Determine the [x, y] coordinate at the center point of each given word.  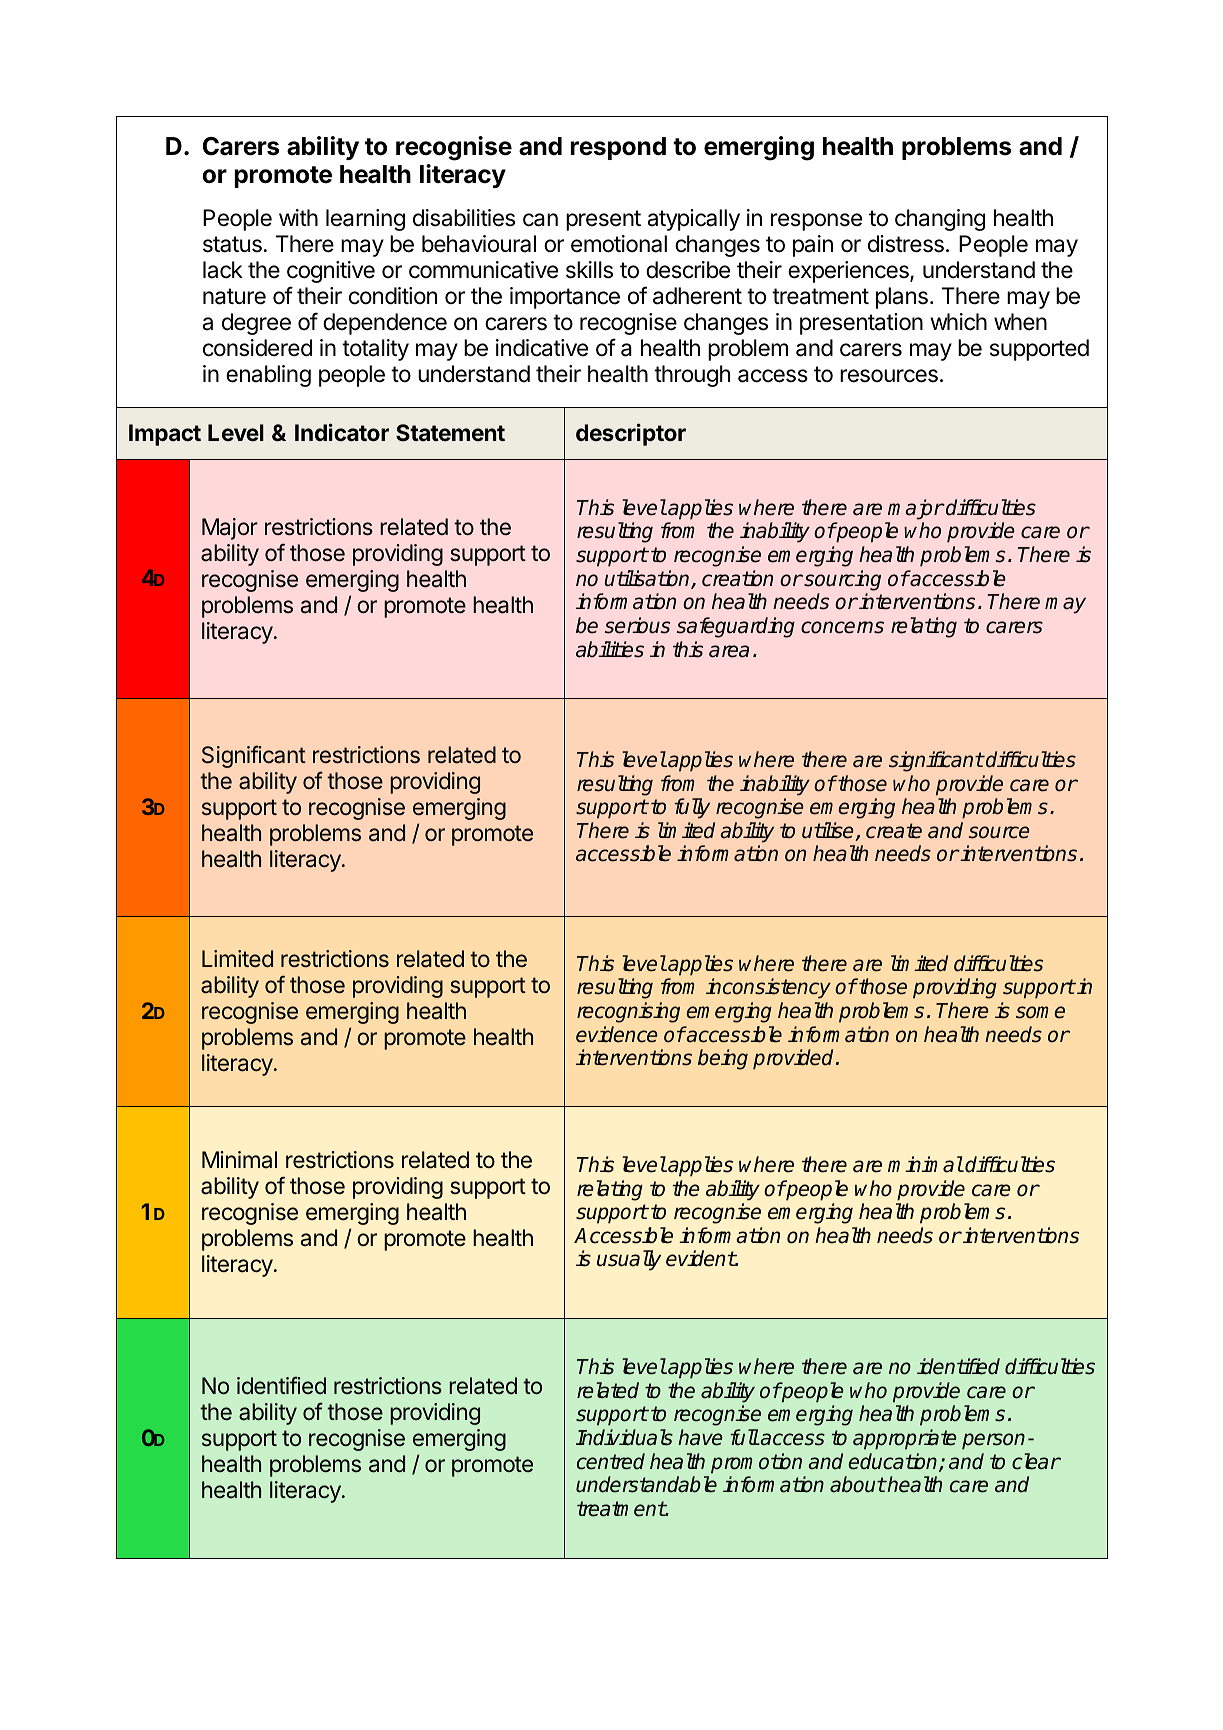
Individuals [624, 1437]
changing [940, 220]
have [700, 1437]
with [298, 217]
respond [618, 148]
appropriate [905, 1439]
